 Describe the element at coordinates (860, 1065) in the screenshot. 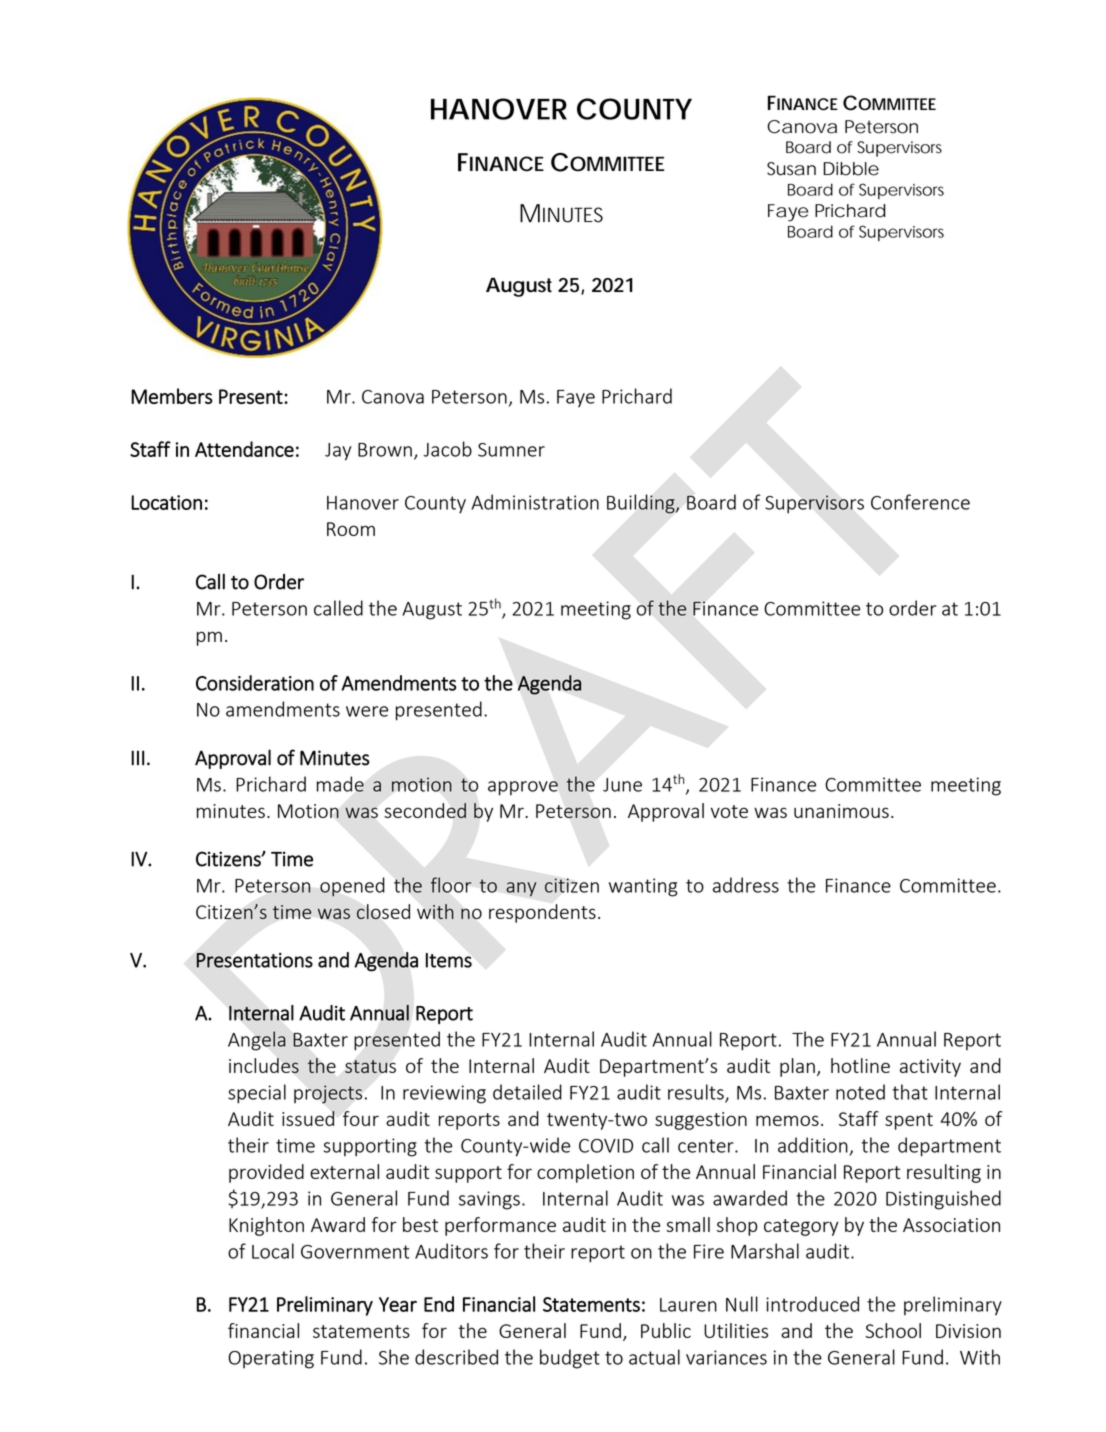

I see `hotline` at that location.
